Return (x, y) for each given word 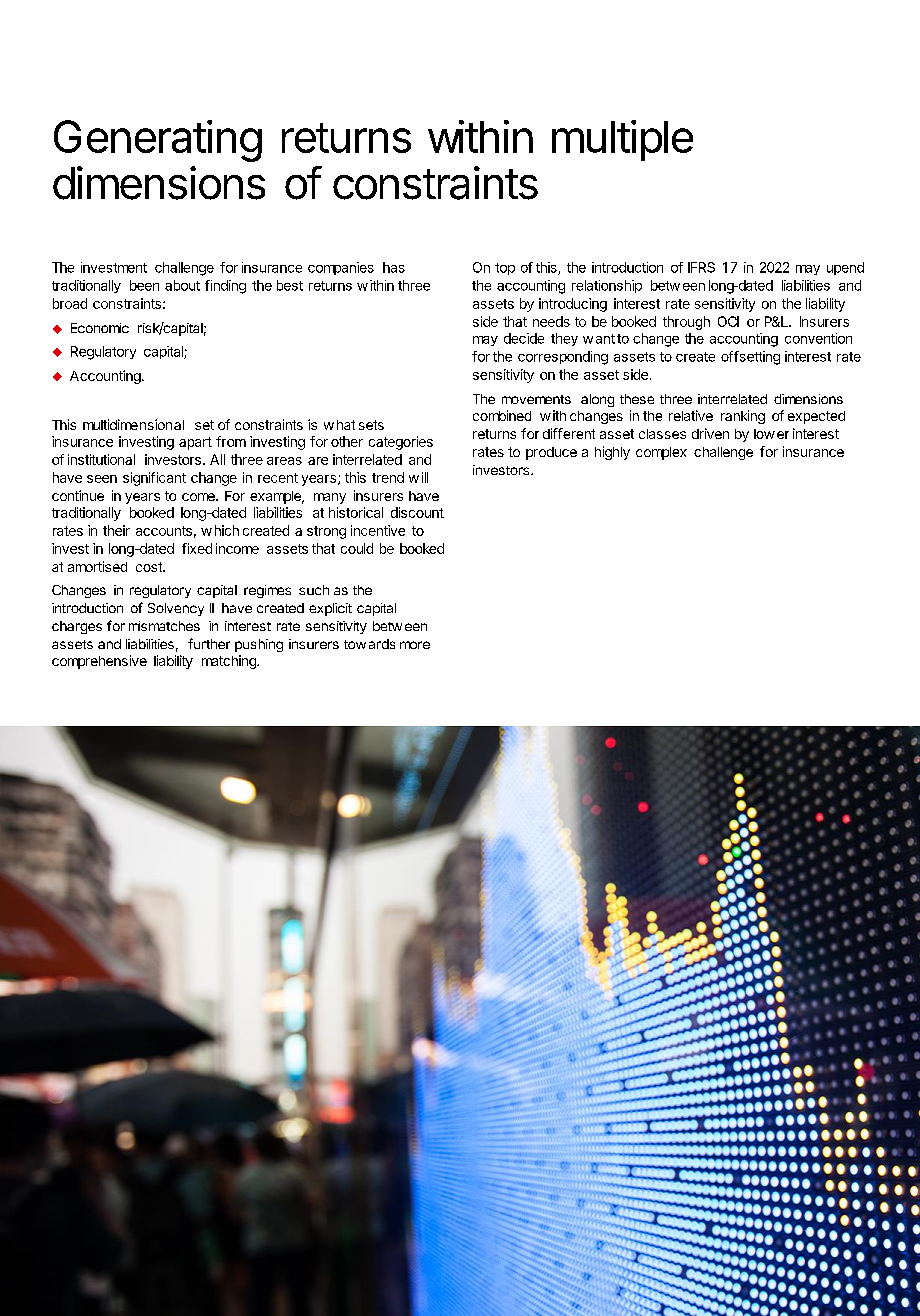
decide (524, 338)
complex (661, 453)
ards (382, 644)
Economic (100, 328)
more (415, 645)
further (209, 643)
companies (341, 268)
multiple (622, 140)
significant (154, 479)
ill (425, 477)
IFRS (701, 267)
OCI (728, 321)
